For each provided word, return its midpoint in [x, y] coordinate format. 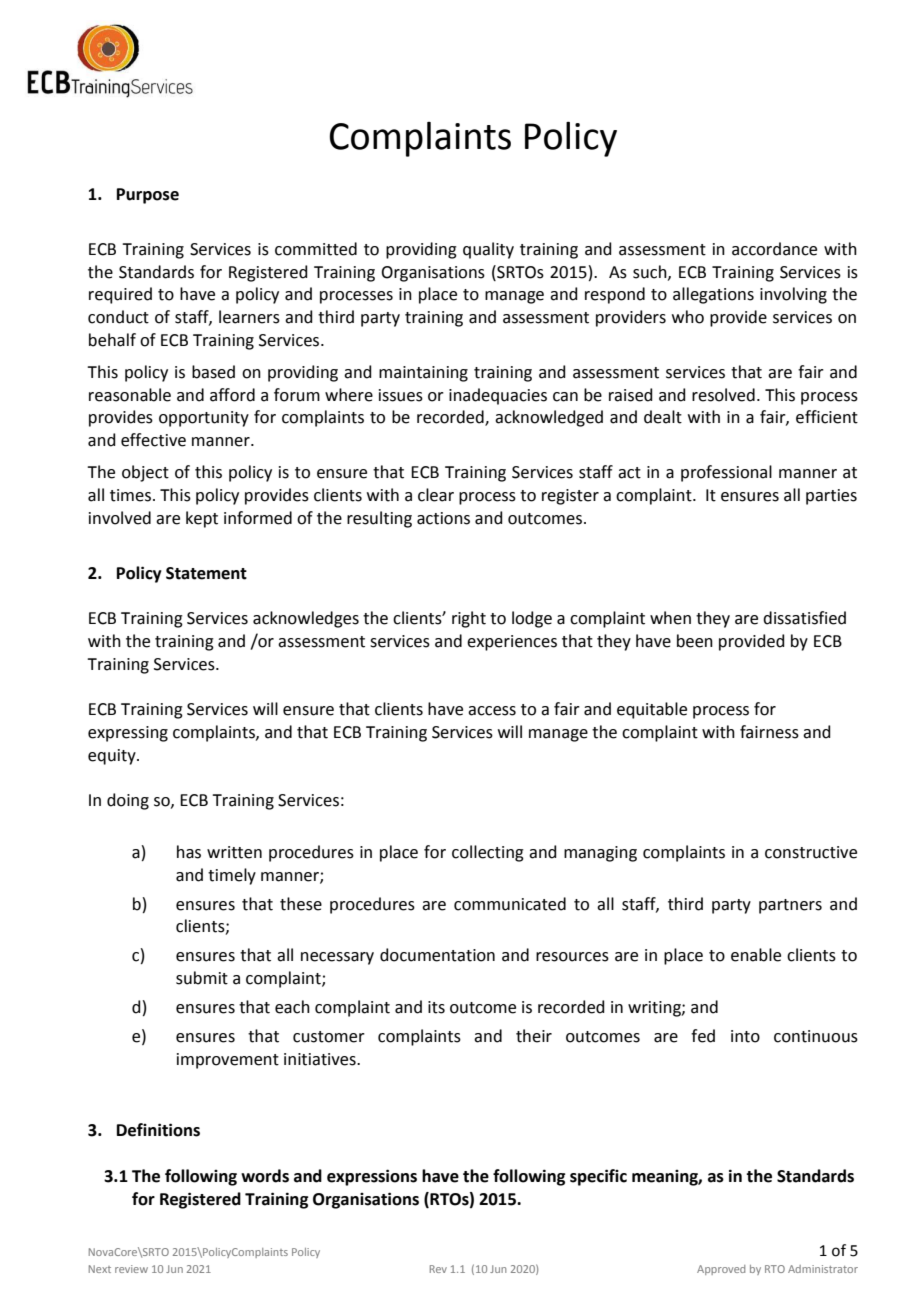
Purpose [148, 196]
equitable [652, 710]
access [492, 711]
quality [488, 250]
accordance [774, 249]
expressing [128, 734]
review [131, 1269]
